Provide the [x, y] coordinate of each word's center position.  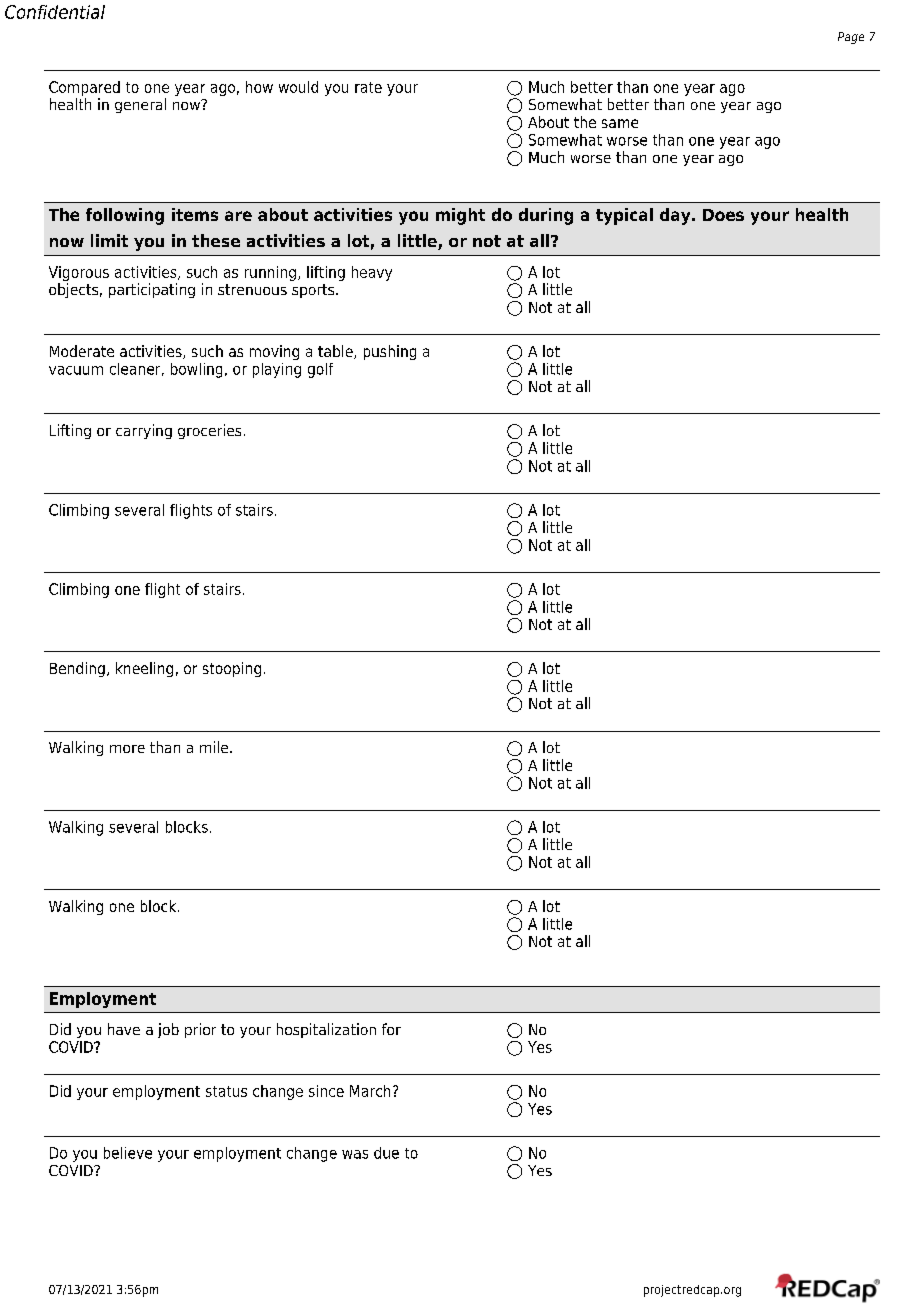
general [140, 105]
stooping [232, 669]
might [460, 216]
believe [128, 1153]
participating [152, 290]
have [124, 1029]
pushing [390, 352]
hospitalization [326, 1030]
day [676, 216]
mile [215, 747]
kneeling [144, 669]
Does [723, 215]
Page [851, 38]
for [391, 1029]
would [298, 87]
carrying [144, 431]
